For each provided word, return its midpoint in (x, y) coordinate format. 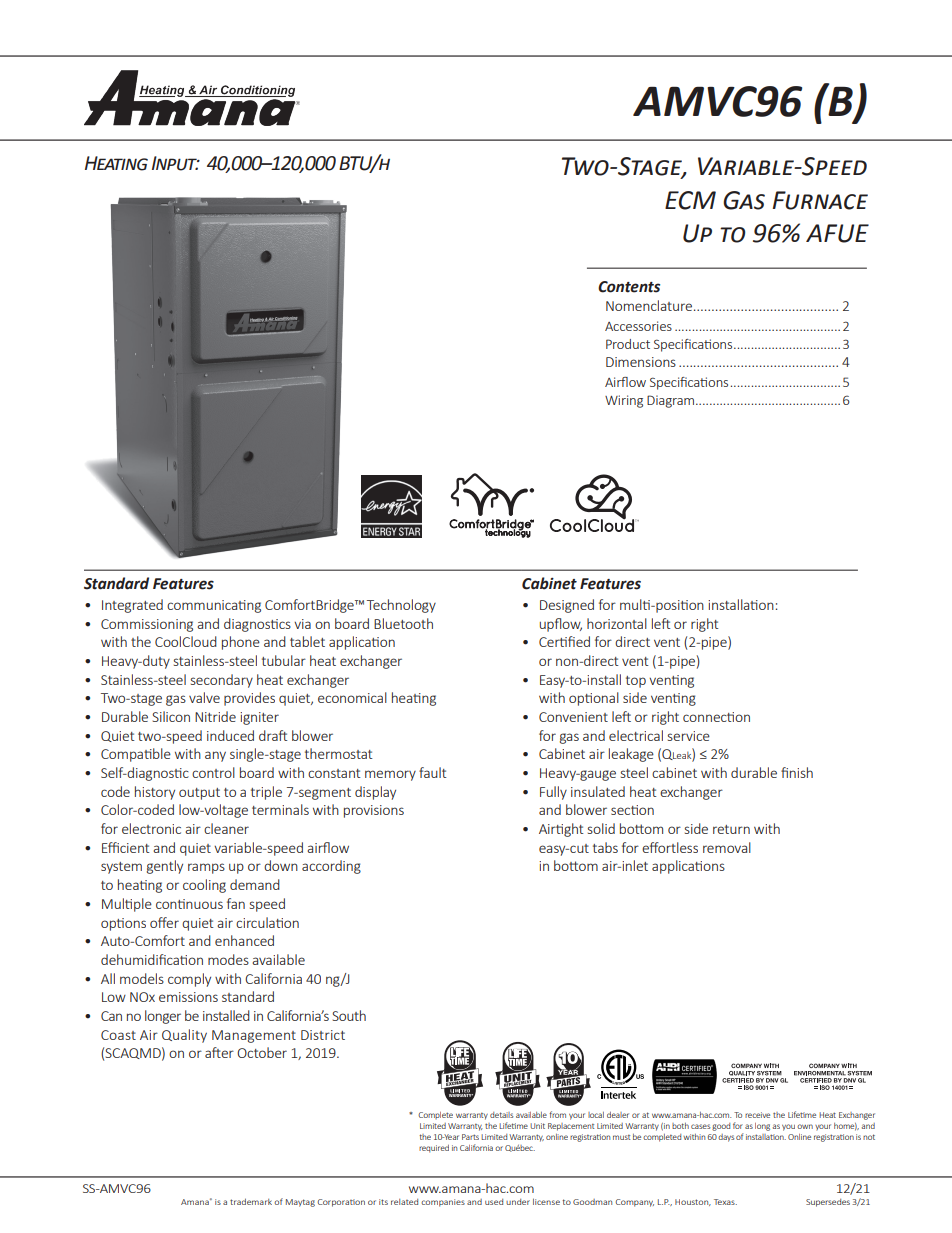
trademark (251, 1201)
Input (175, 163)
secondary (222, 681)
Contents (629, 287)
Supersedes (828, 1203)
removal (727, 847)
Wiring (624, 401)
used (494, 1202)
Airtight (561, 830)
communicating (214, 606)
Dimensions (641, 362)
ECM (690, 200)
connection (716, 717)
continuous (189, 904)
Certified (564, 641)
